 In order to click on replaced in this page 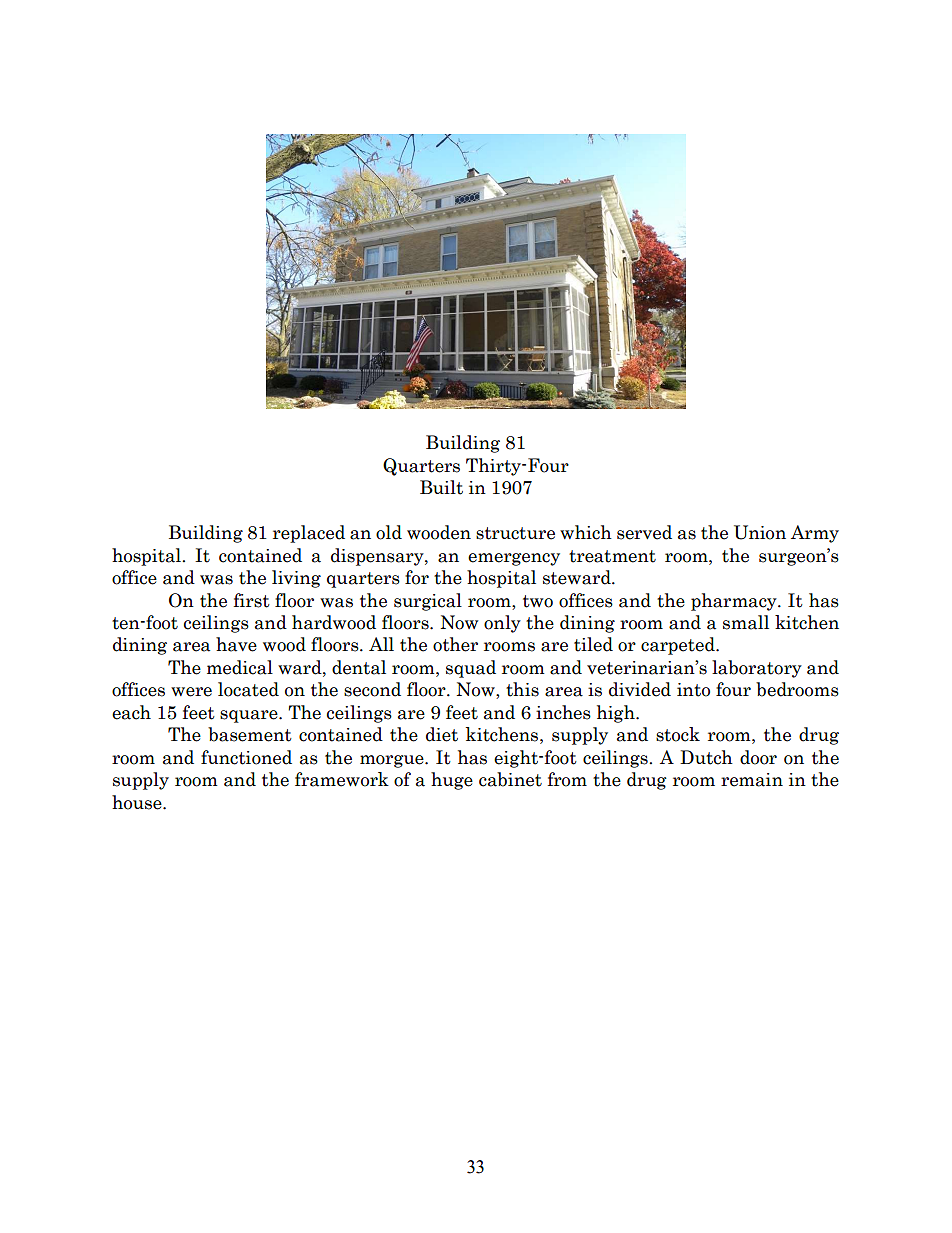, I will do `click(309, 534)`.
